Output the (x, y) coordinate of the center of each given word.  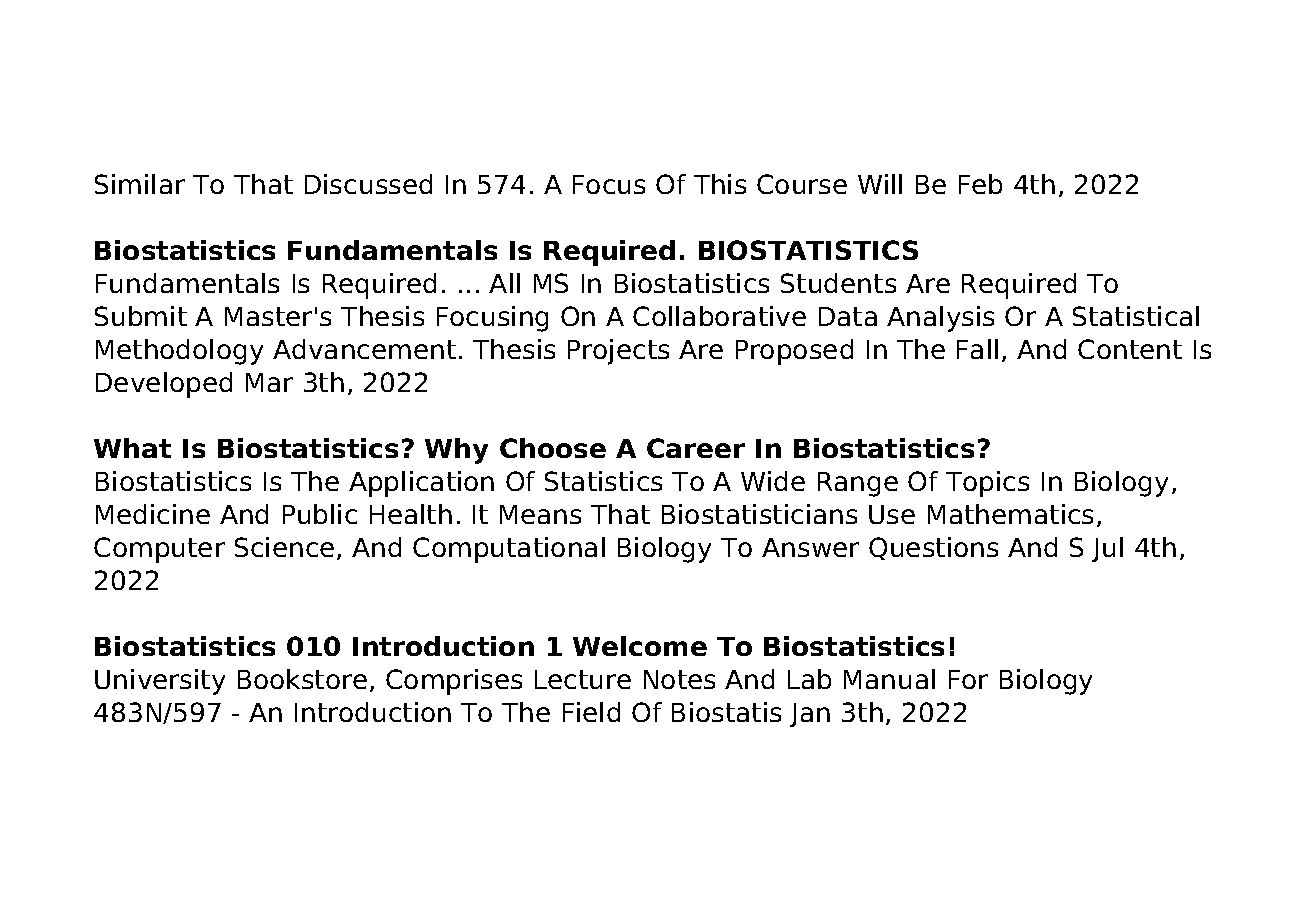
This (720, 184)
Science (284, 547)
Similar (140, 184)
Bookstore (302, 679)
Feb (980, 184)
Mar (269, 382)
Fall (977, 349)
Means (540, 514)
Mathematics (1010, 514)
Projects (618, 352)
